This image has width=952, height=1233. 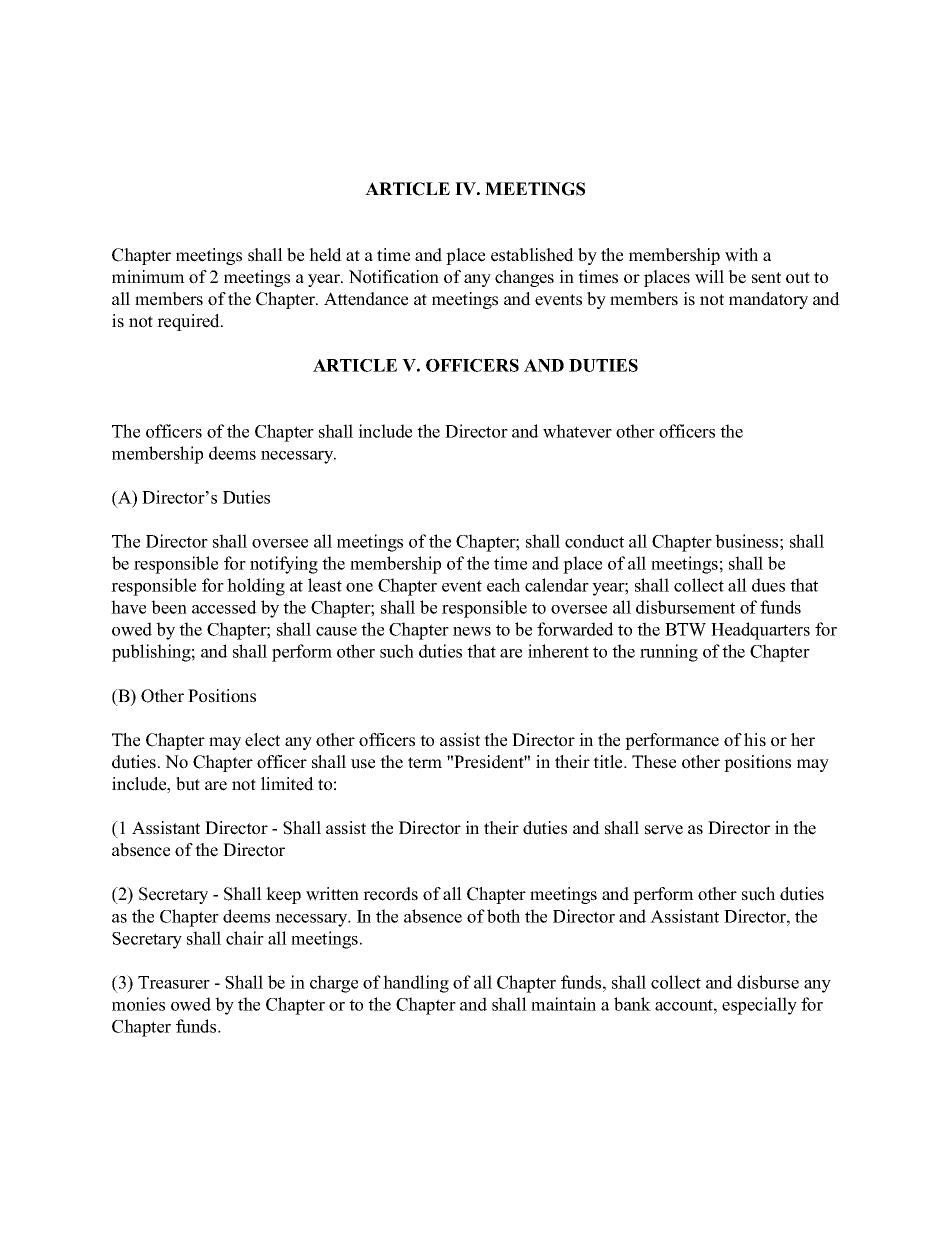 What do you see at coordinates (262, 740) in the image?
I see `elect` at bounding box center [262, 740].
